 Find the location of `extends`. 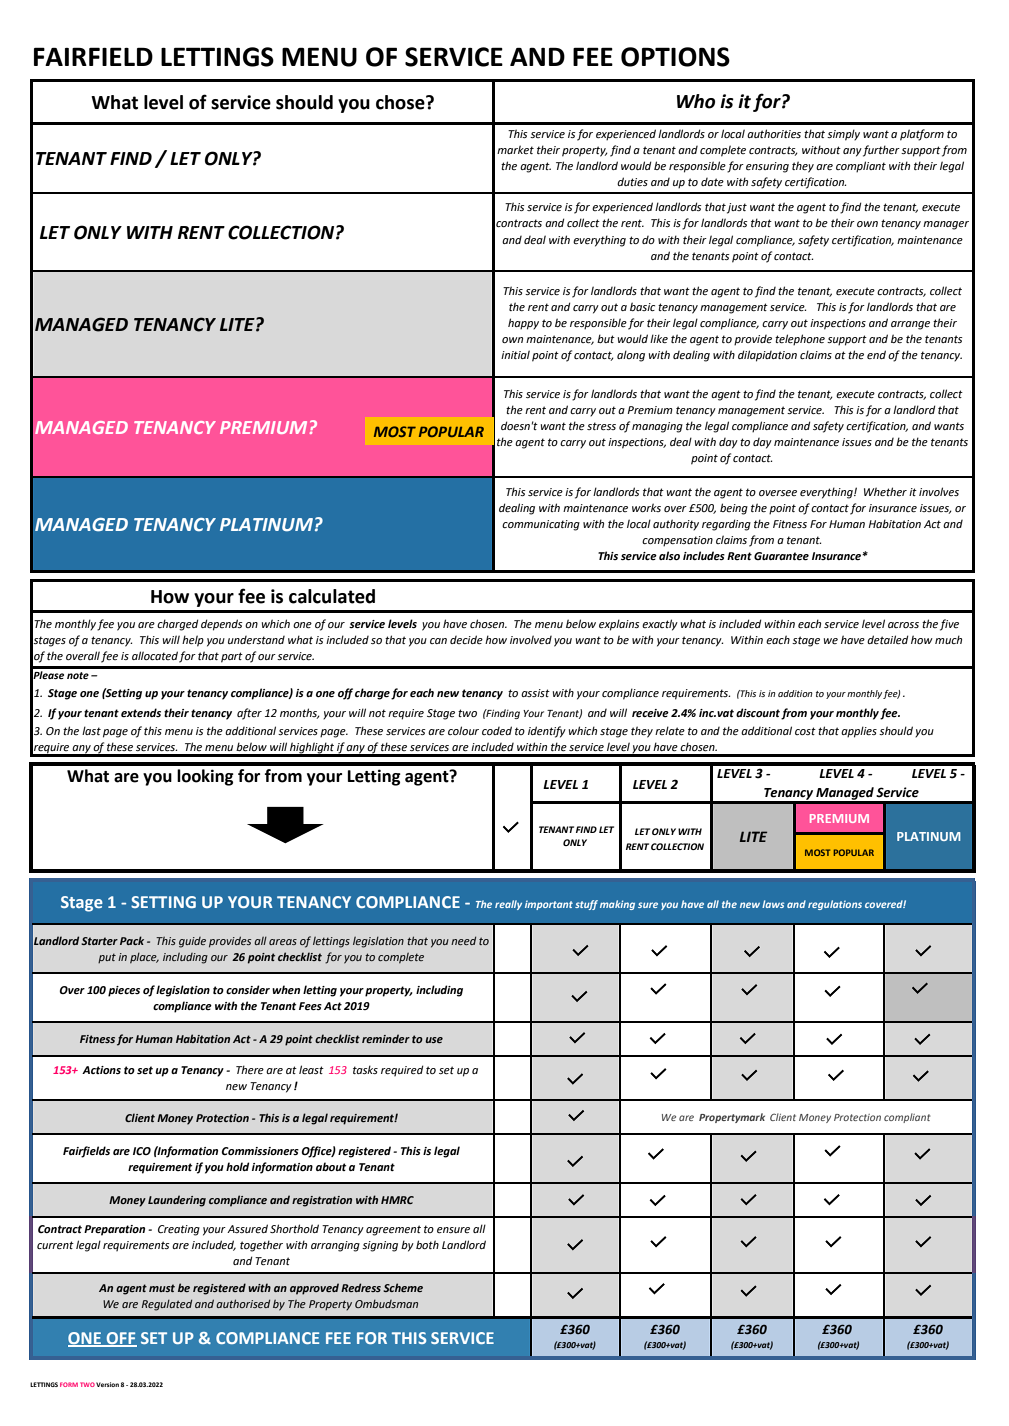

extends is located at coordinates (141, 712).
